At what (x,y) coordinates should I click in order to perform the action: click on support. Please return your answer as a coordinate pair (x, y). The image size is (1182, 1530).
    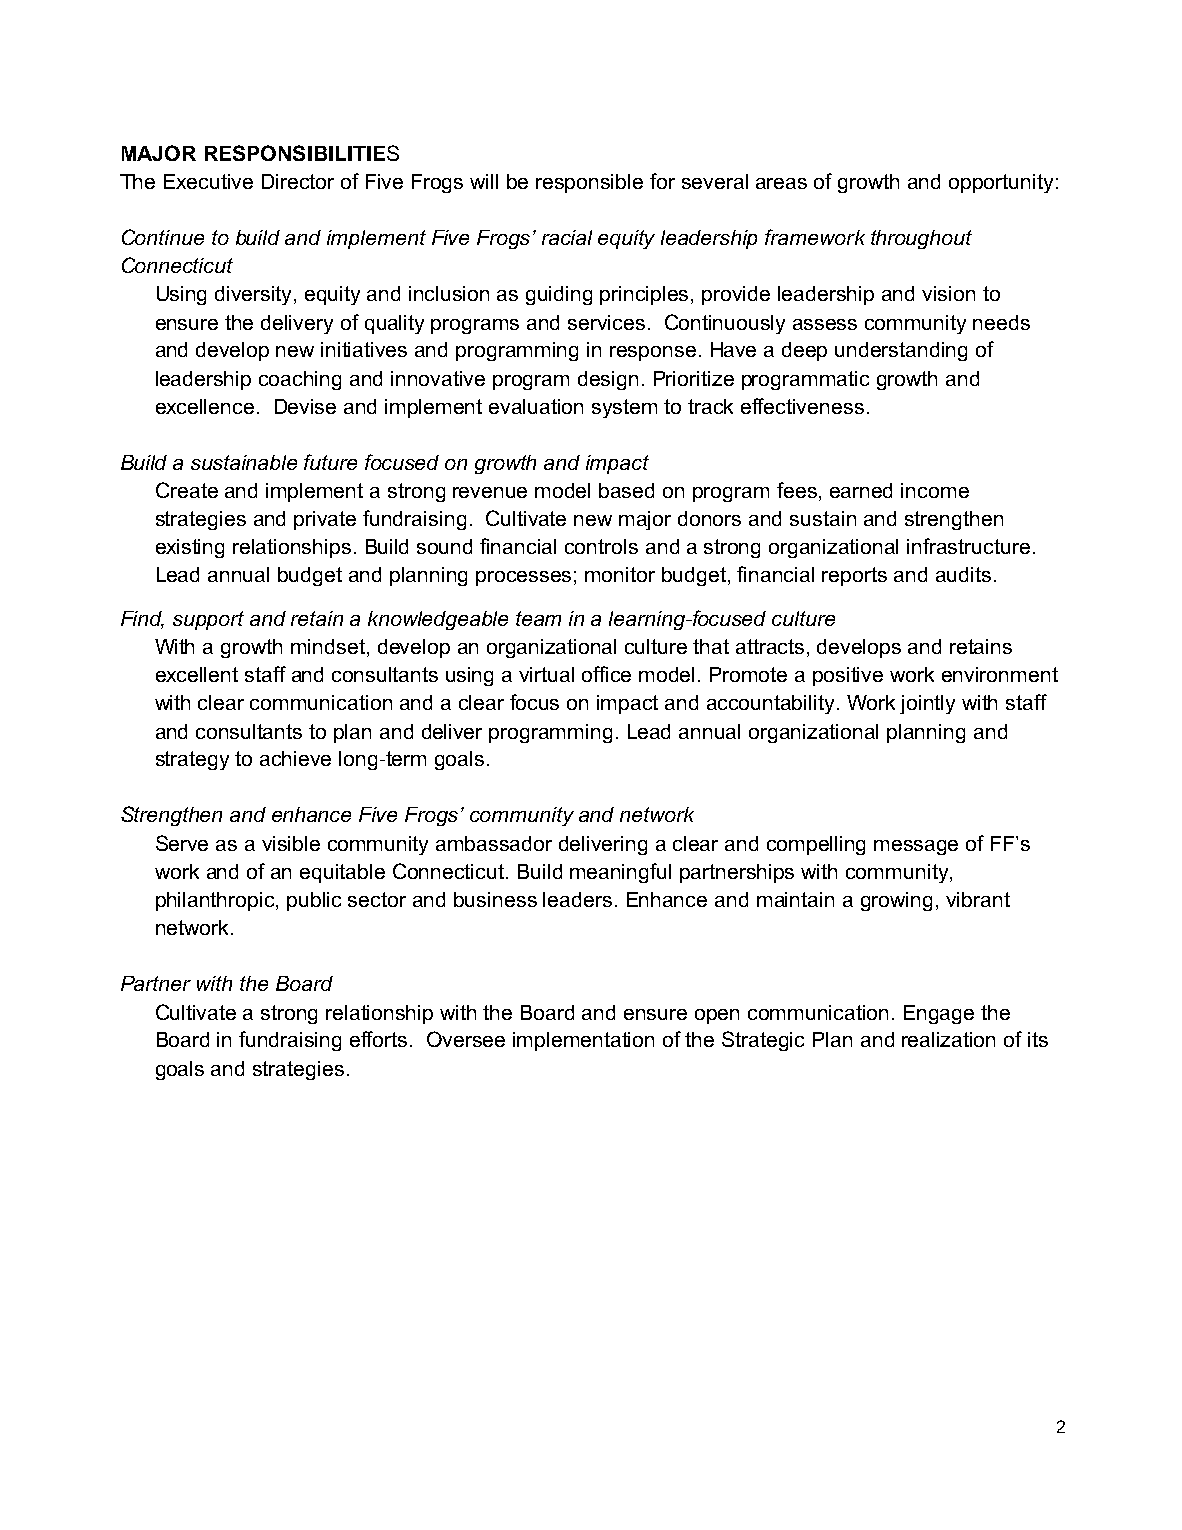
    Looking at the image, I should click on (208, 620).
